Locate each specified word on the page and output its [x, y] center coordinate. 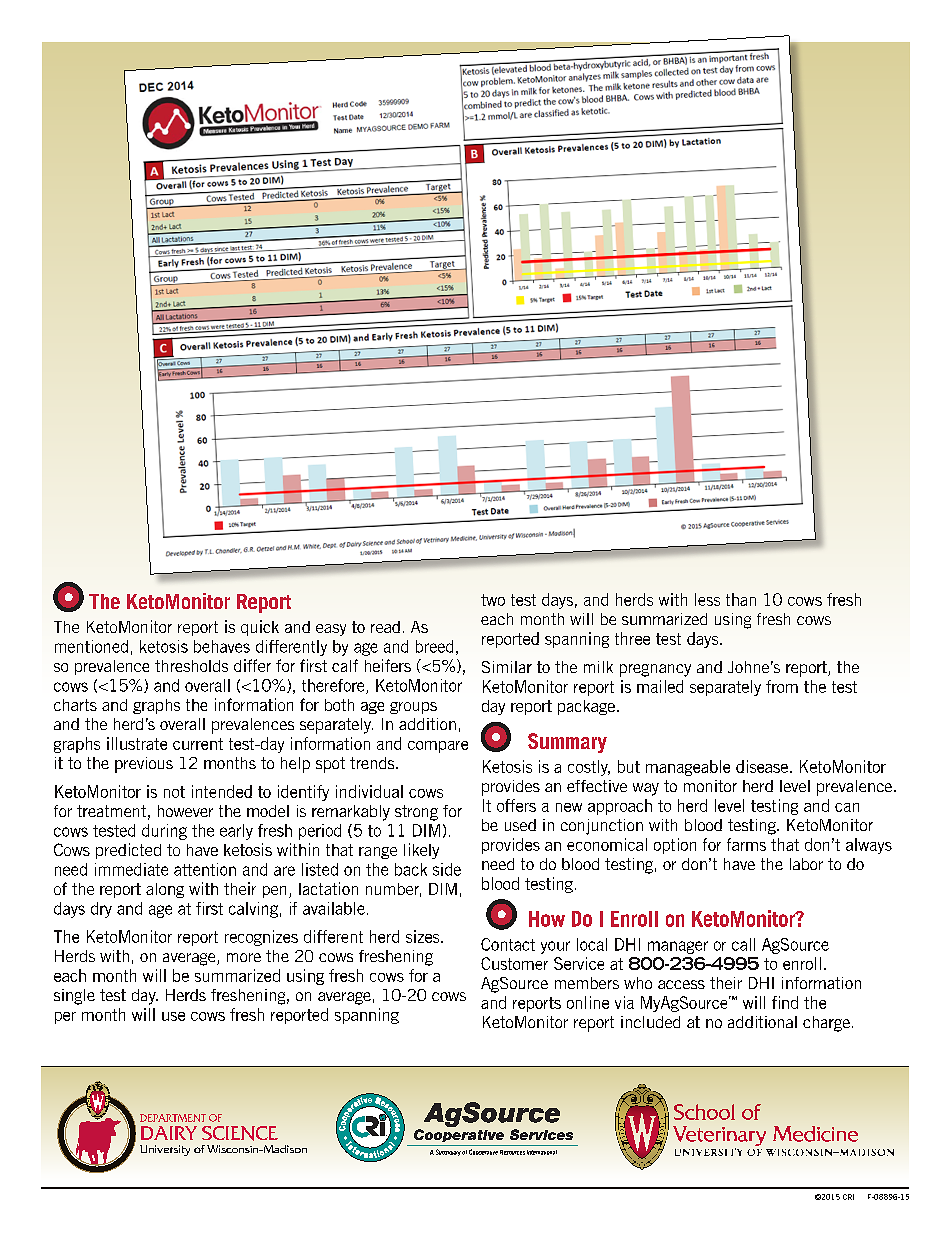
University [165, 1150]
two [493, 600]
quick [260, 628]
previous [144, 765]
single [74, 997]
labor [806, 864]
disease [763, 766]
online [588, 1002]
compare [438, 747]
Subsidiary [448, 1152]
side [447, 869]
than [741, 599]
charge [826, 1024]
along [165, 890]
